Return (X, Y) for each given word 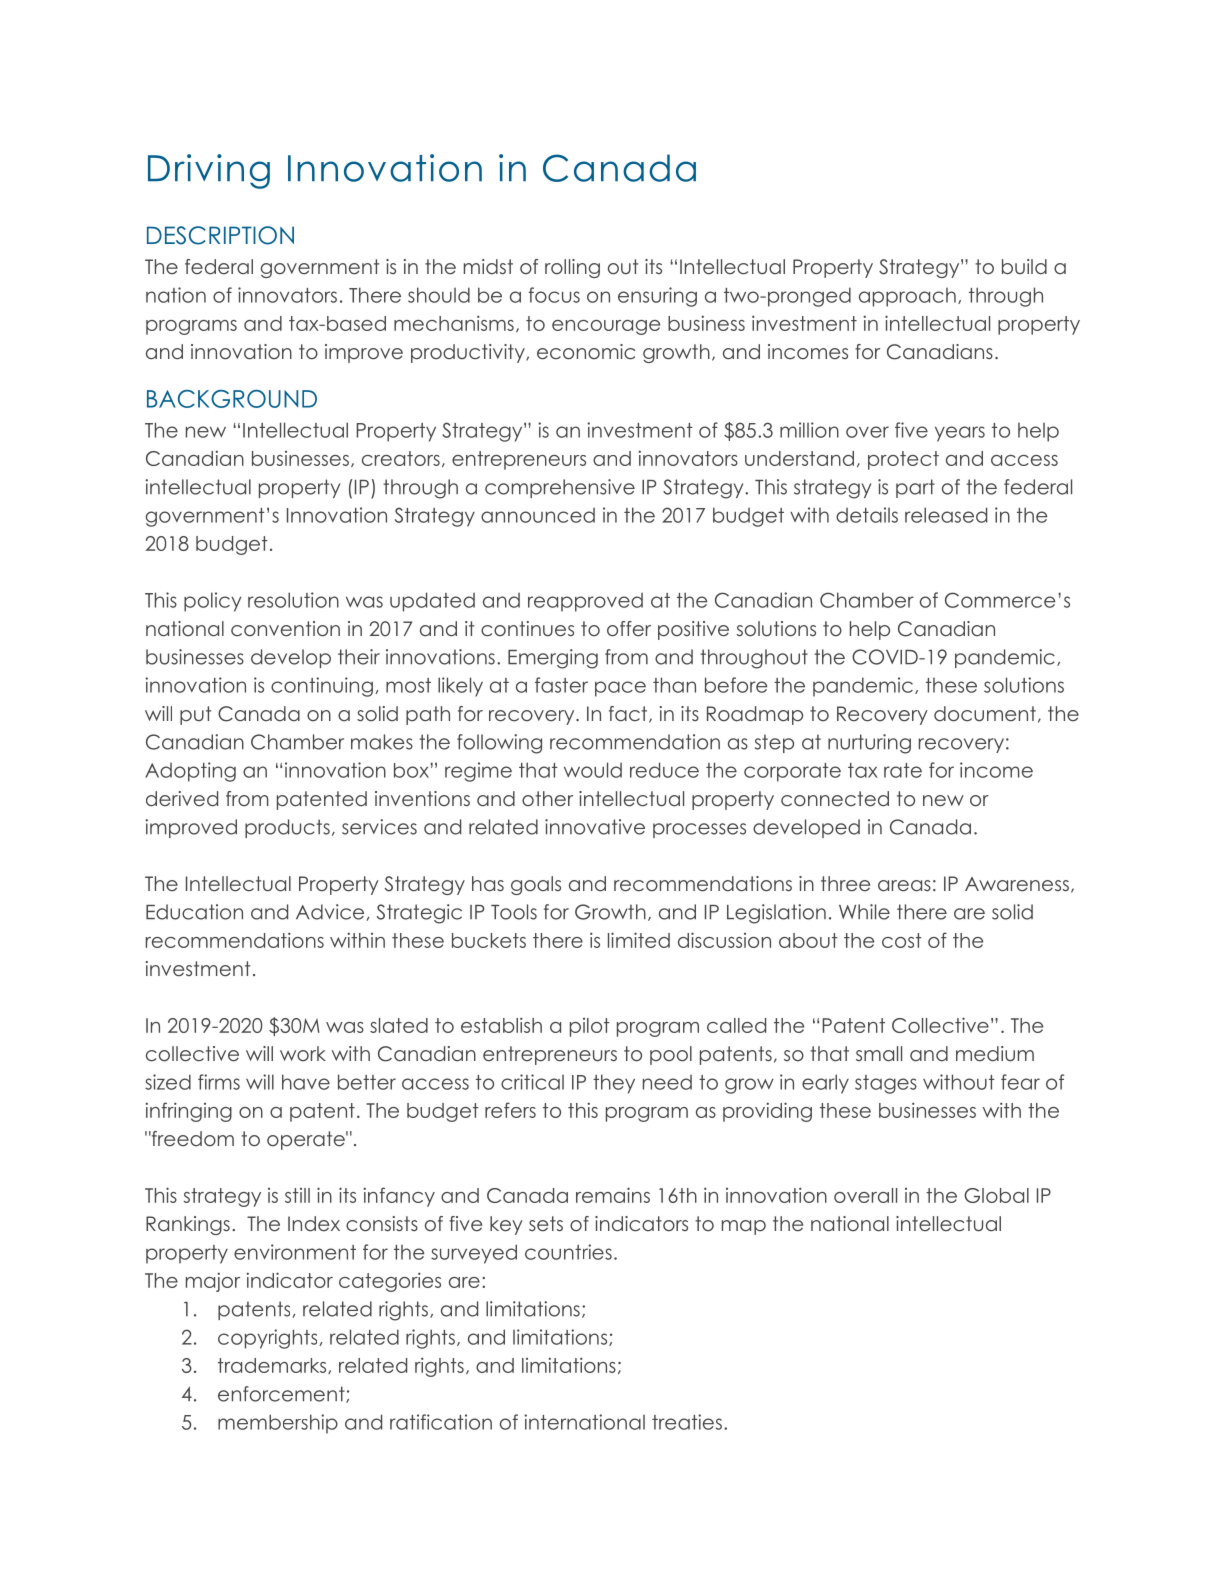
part (915, 488)
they (614, 1084)
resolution (293, 600)
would (593, 770)
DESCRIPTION (220, 235)
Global (996, 1195)
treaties (687, 1422)
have (306, 1082)
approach (907, 297)
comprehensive (560, 488)
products (287, 828)
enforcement (282, 1394)
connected (835, 799)
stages (886, 1084)
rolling (572, 268)
